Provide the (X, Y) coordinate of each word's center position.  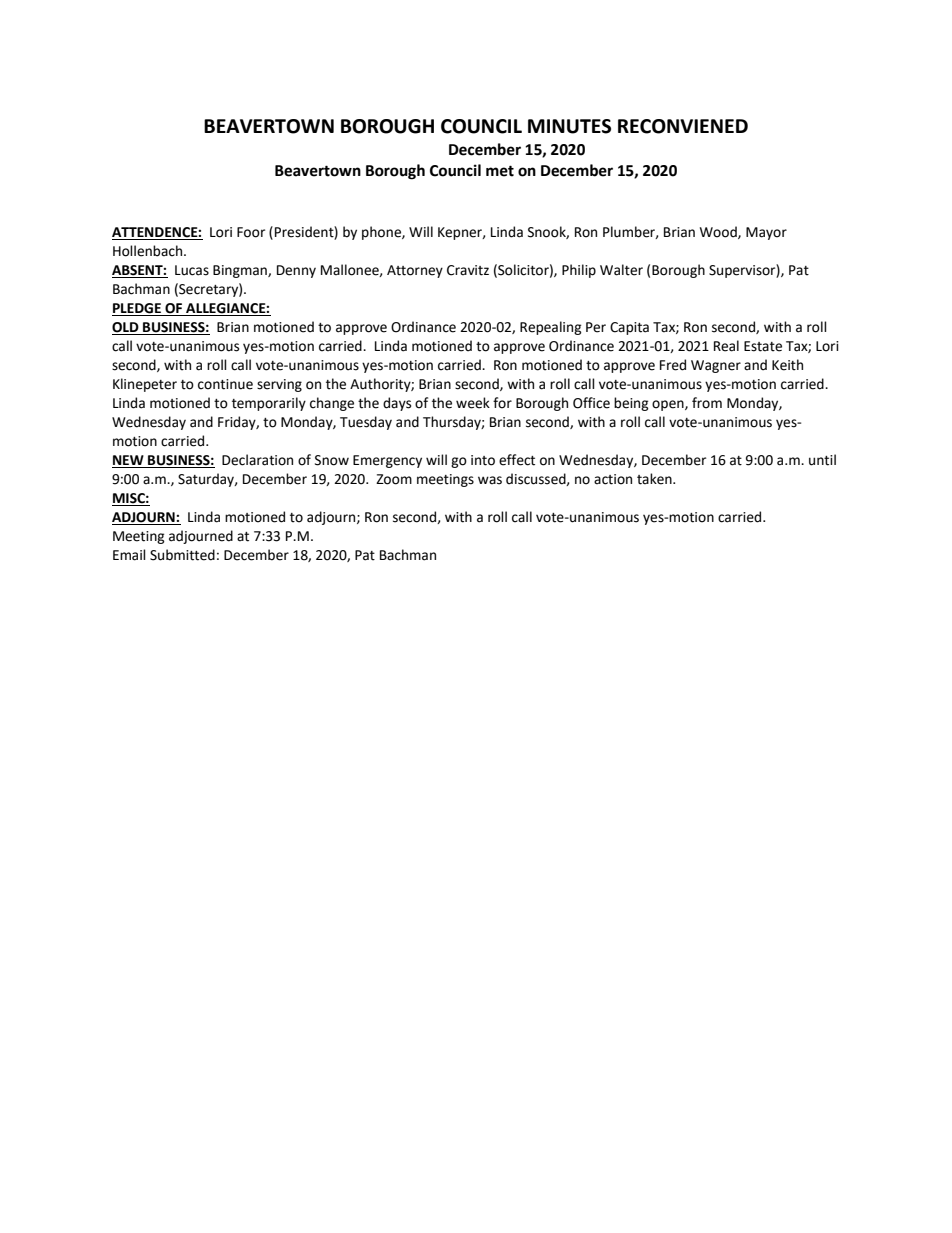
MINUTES (569, 126)
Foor (251, 232)
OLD (126, 328)
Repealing (551, 328)
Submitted (182, 555)
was (490, 480)
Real (726, 346)
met (500, 171)
